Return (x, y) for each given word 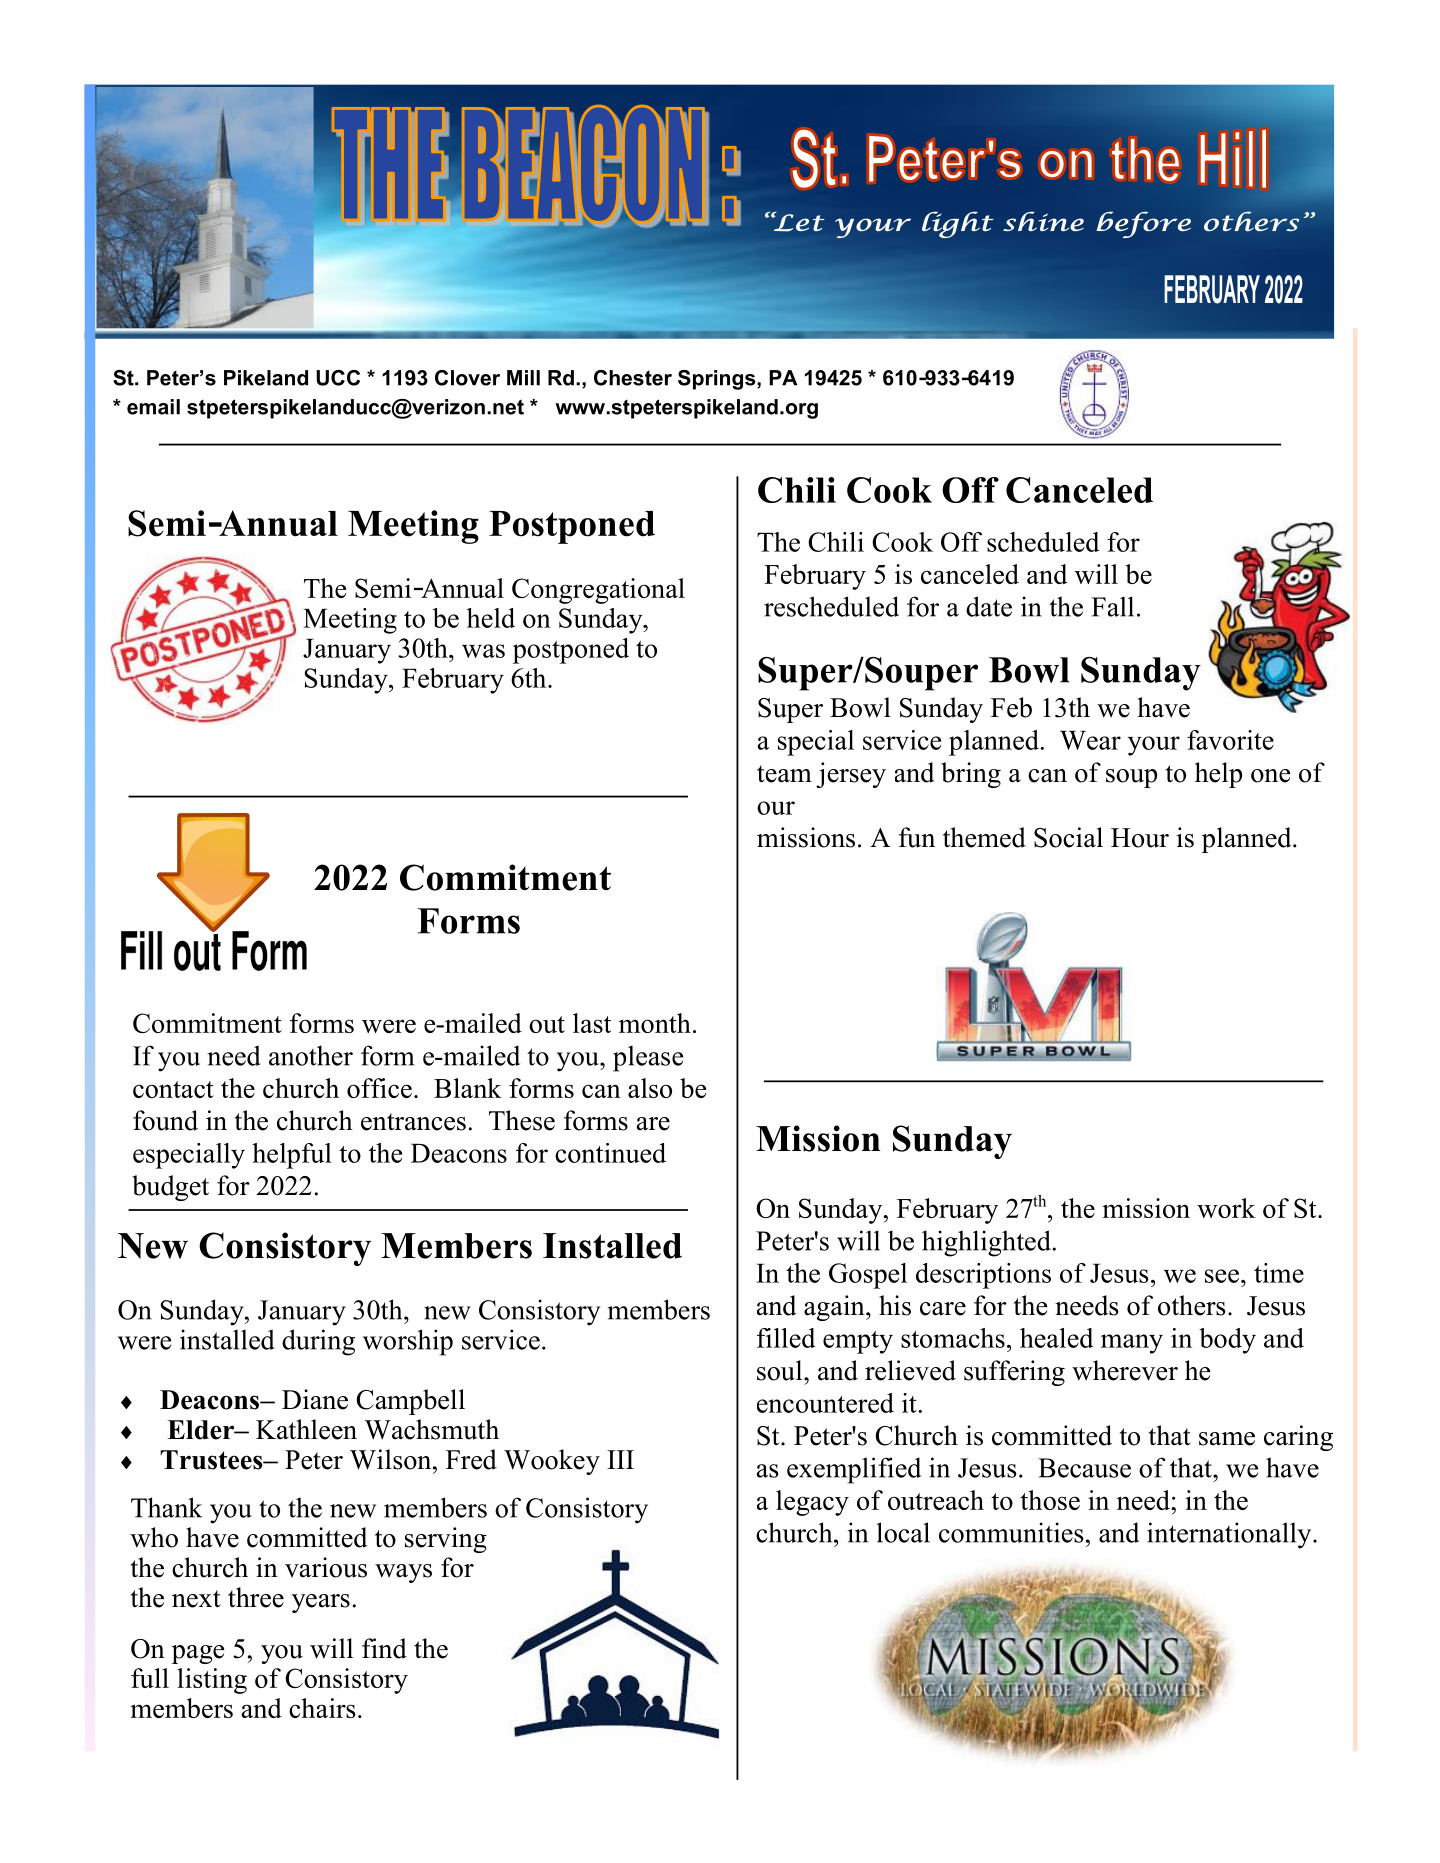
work (1226, 1208)
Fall (1112, 606)
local (903, 1532)
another (311, 1055)
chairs (322, 1708)
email (153, 407)
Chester (633, 378)
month (655, 1023)
